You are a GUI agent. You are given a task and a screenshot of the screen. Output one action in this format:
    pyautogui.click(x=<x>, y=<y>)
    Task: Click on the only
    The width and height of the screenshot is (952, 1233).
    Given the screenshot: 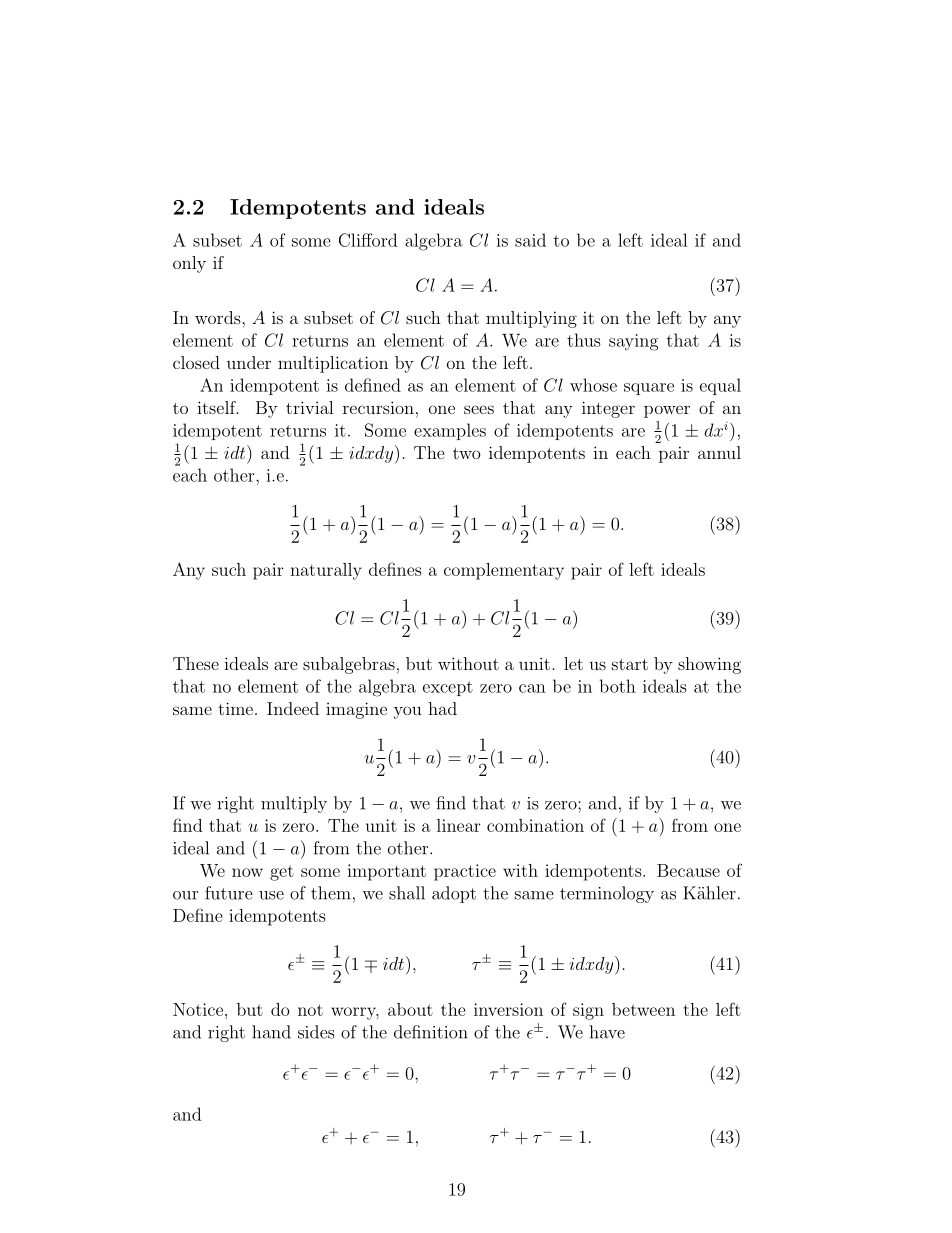 What is the action you would take?
    pyautogui.click(x=189, y=264)
